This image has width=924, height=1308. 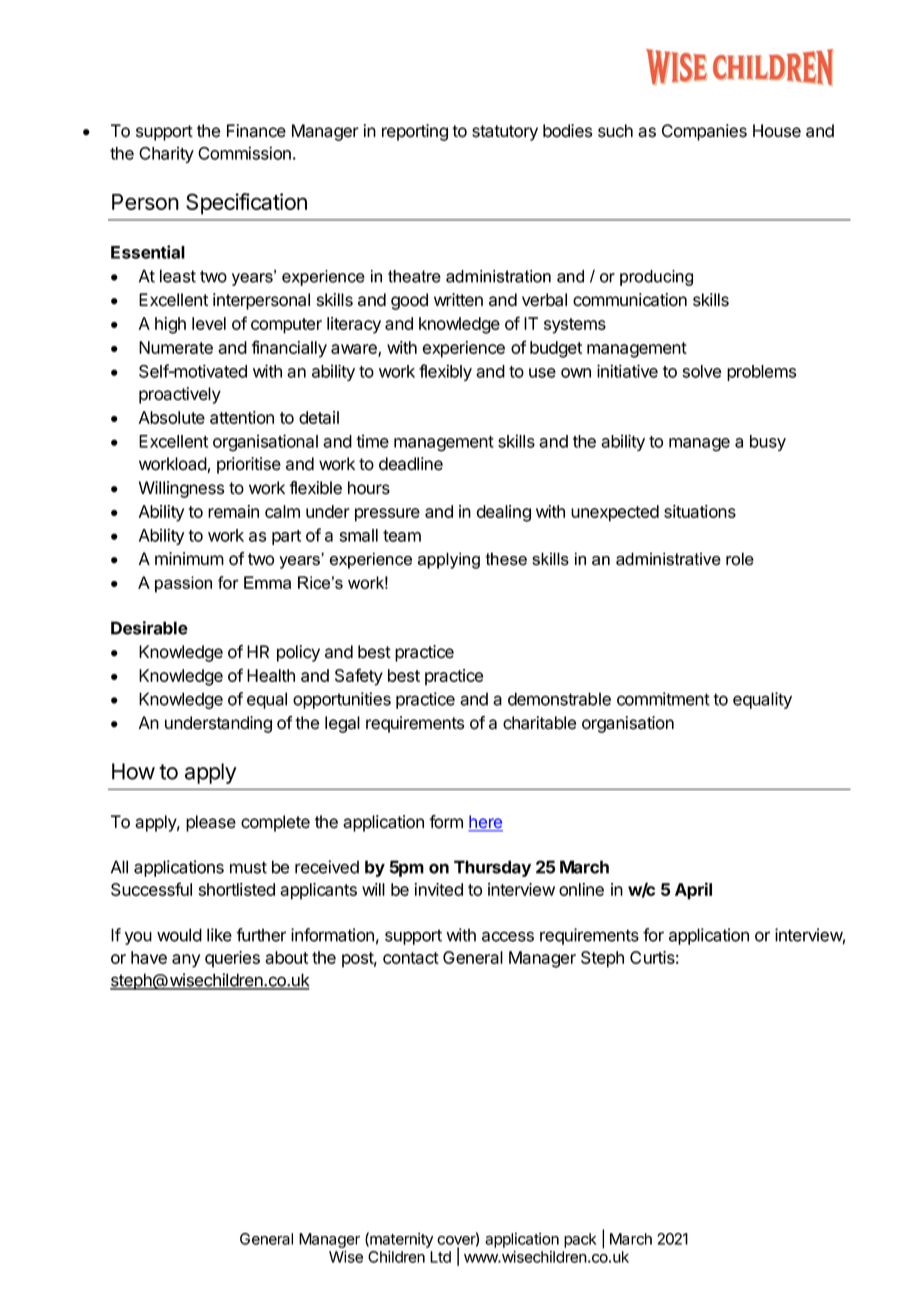 I want to click on Commission, so click(x=244, y=153).
